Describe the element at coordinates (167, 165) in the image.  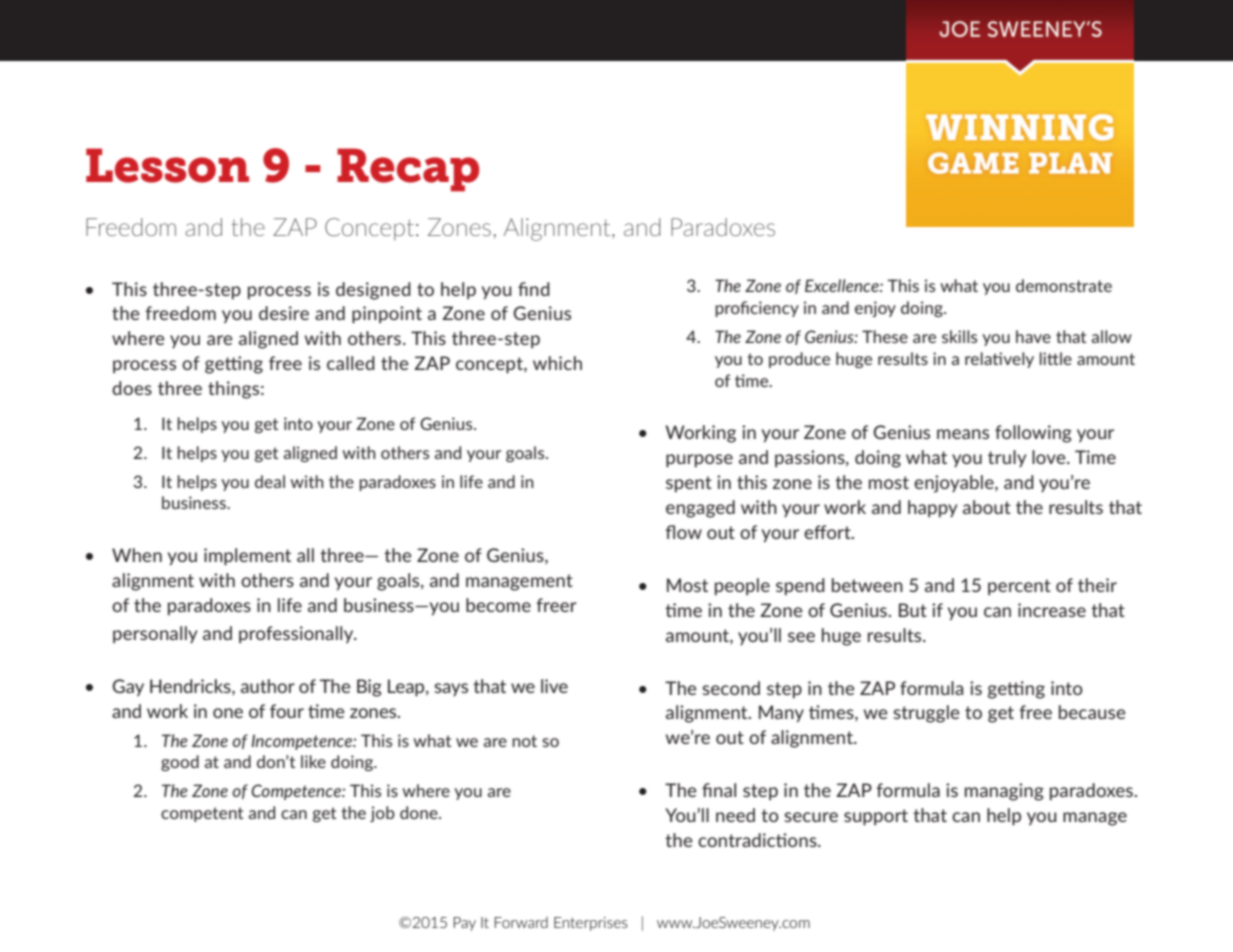
I see `Lesson` at that location.
